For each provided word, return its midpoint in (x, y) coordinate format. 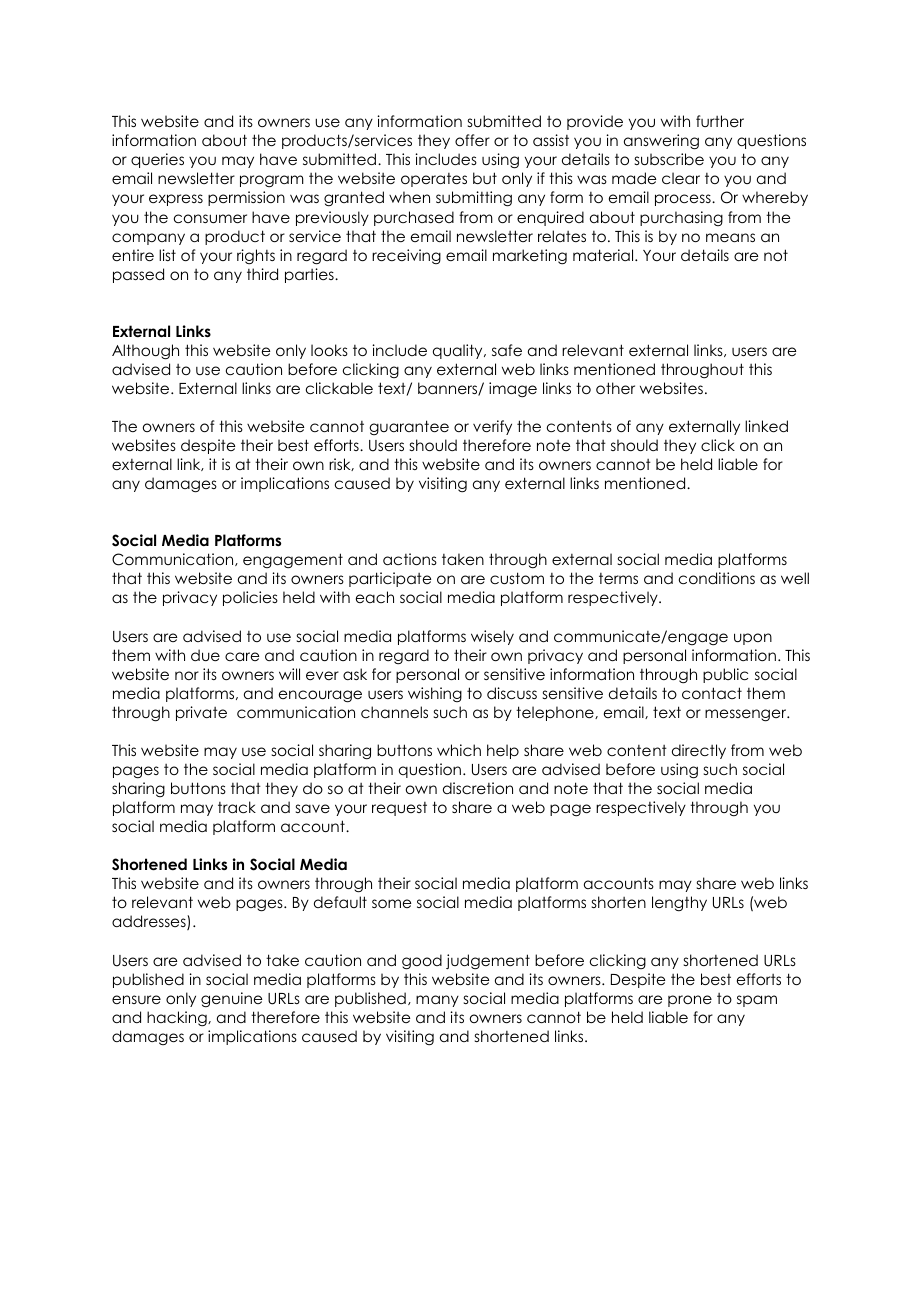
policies (250, 598)
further (720, 121)
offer (472, 140)
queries (157, 160)
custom (517, 578)
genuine (231, 999)
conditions (717, 578)
